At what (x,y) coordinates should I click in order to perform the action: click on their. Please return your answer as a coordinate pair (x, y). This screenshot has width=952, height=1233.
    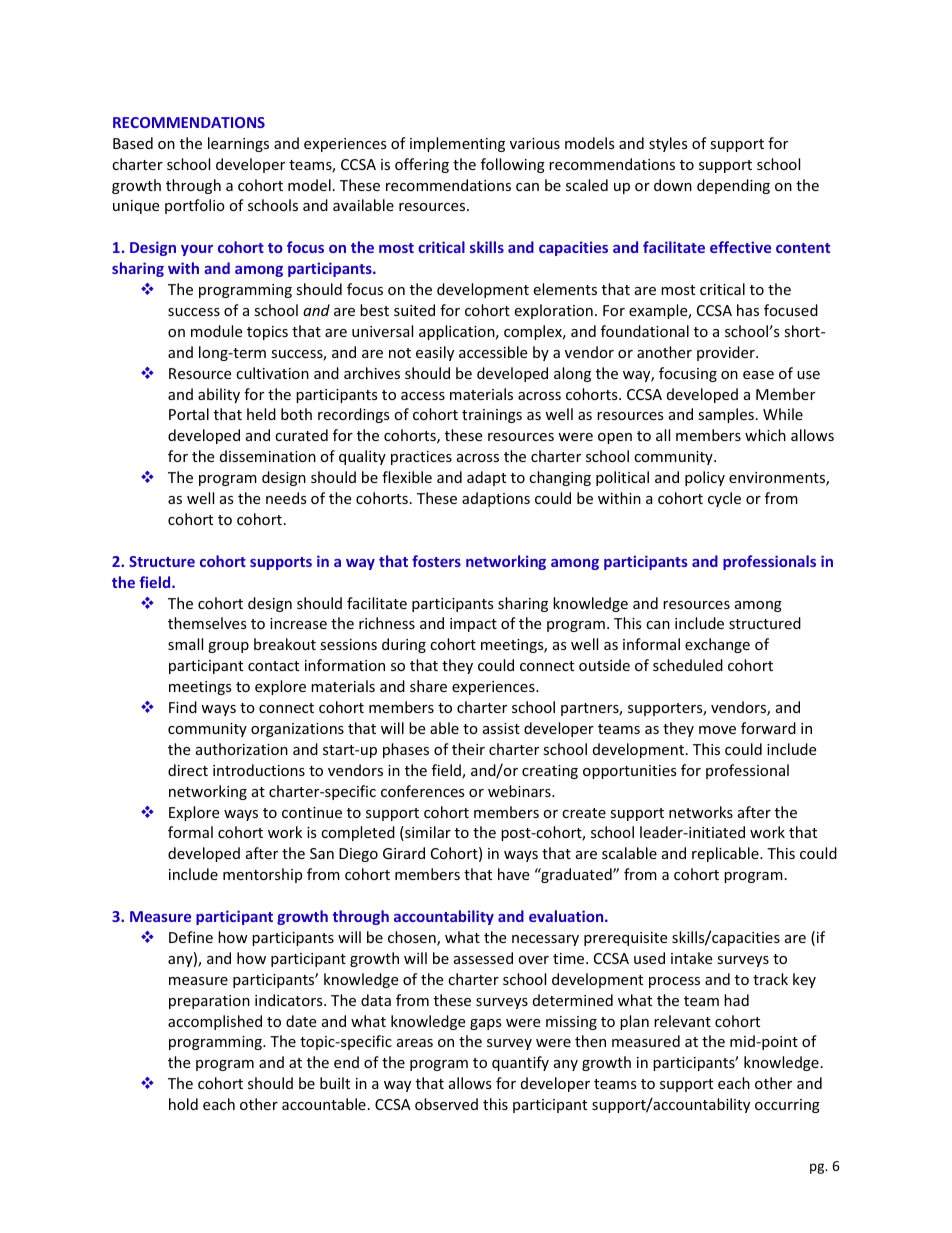
    Looking at the image, I should click on (468, 749).
